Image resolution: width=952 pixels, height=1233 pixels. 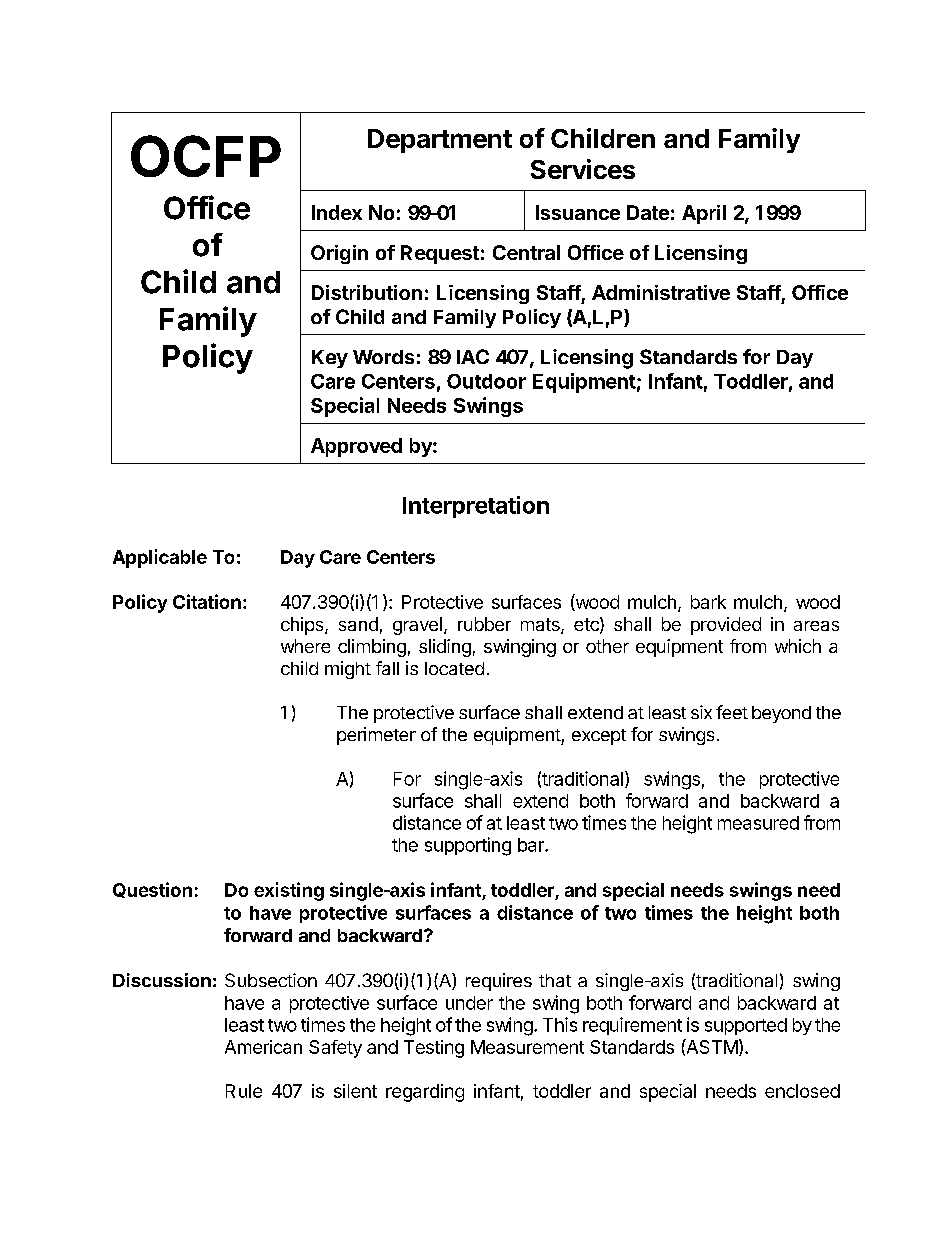 What do you see at coordinates (330, 359) in the screenshot?
I see `Key` at bounding box center [330, 359].
